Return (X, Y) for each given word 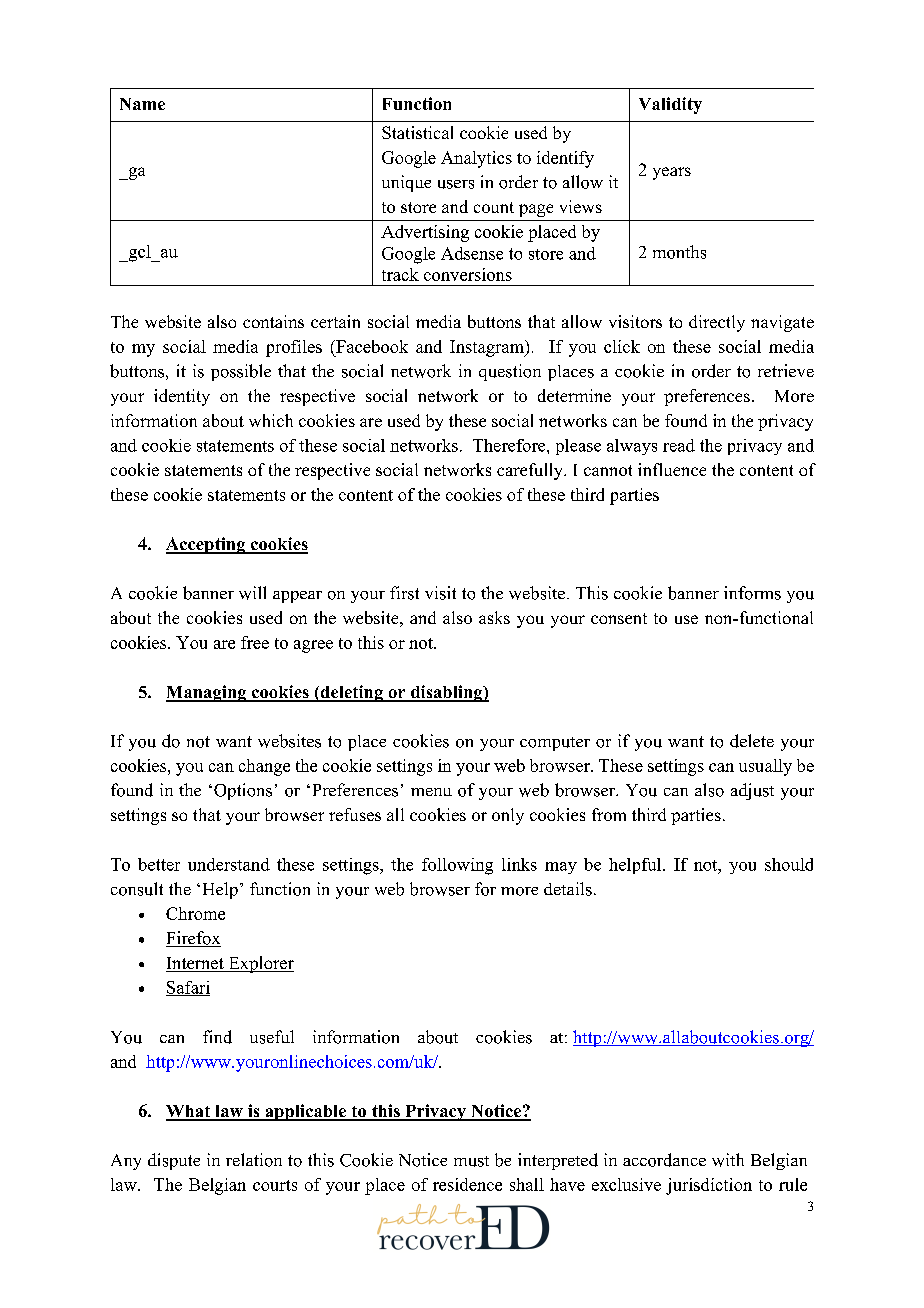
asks (494, 617)
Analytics (476, 159)
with (728, 1160)
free (255, 642)
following (457, 866)
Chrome (195, 913)
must (471, 1161)
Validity (670, 105)
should (789, 864)
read (679, 445)
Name (142, 104)
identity (182, 397)
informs (752, 593)
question (510, 372)
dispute (174, 1161)
